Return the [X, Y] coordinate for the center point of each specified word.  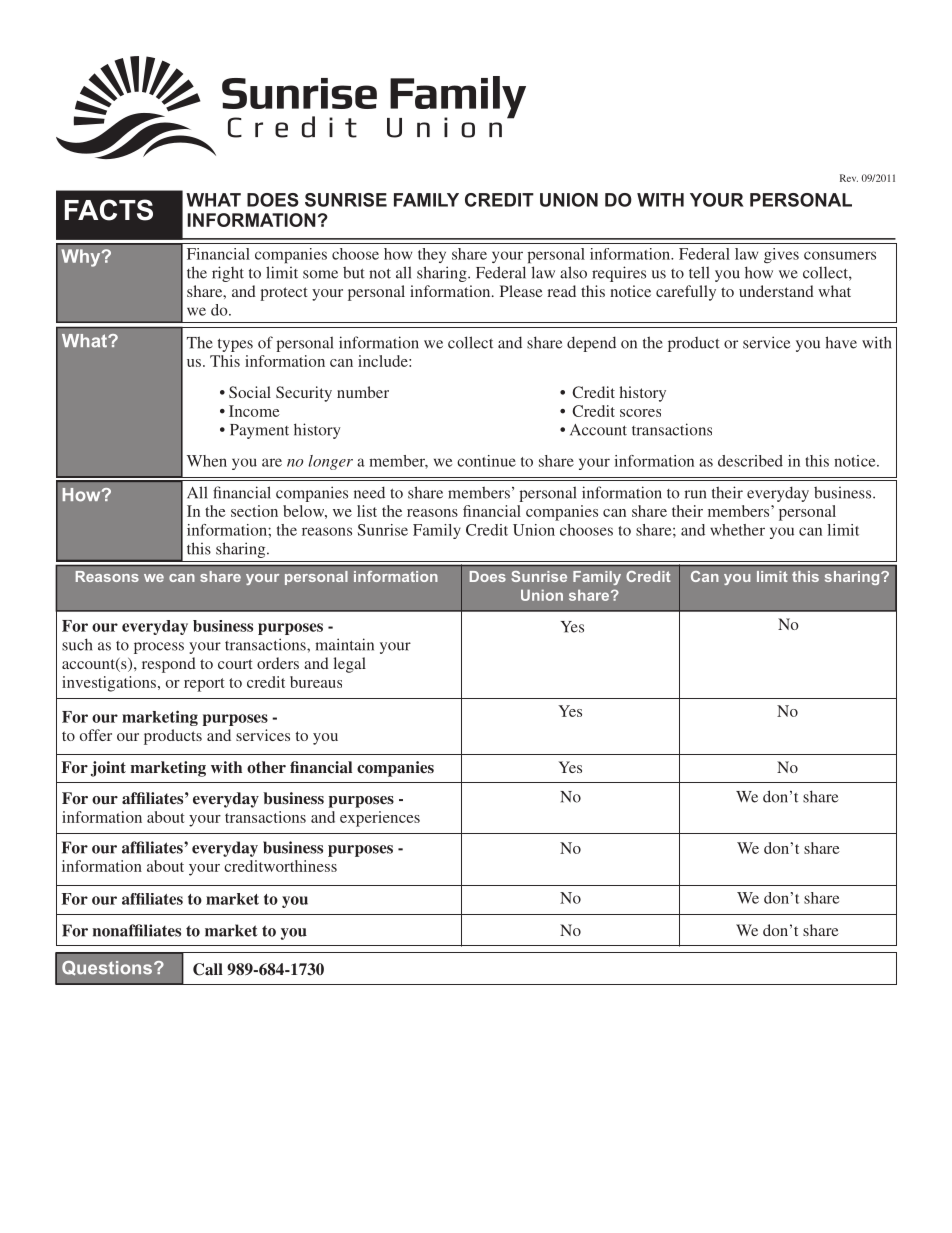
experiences [380, 819]
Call [208, 969]
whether [737, 530]
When [207, 461]
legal [350, 665]
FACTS [109, 210]
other [266, 767]
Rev [849, 178]
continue [486, 461]
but [354, 272]
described [750, 461]
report [204, 685]
